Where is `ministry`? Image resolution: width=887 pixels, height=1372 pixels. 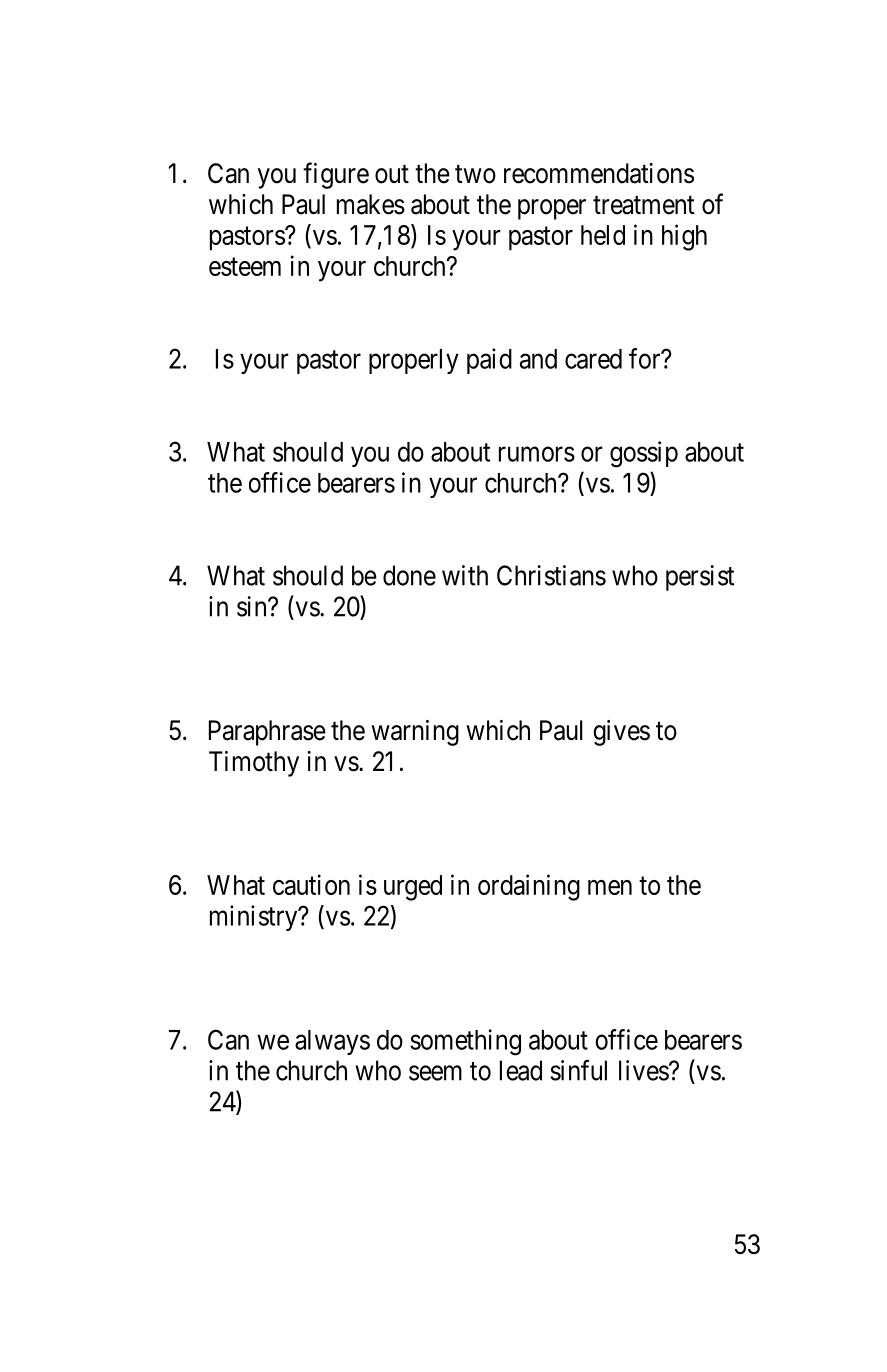 ministry is located at coordinates (255, 918).
